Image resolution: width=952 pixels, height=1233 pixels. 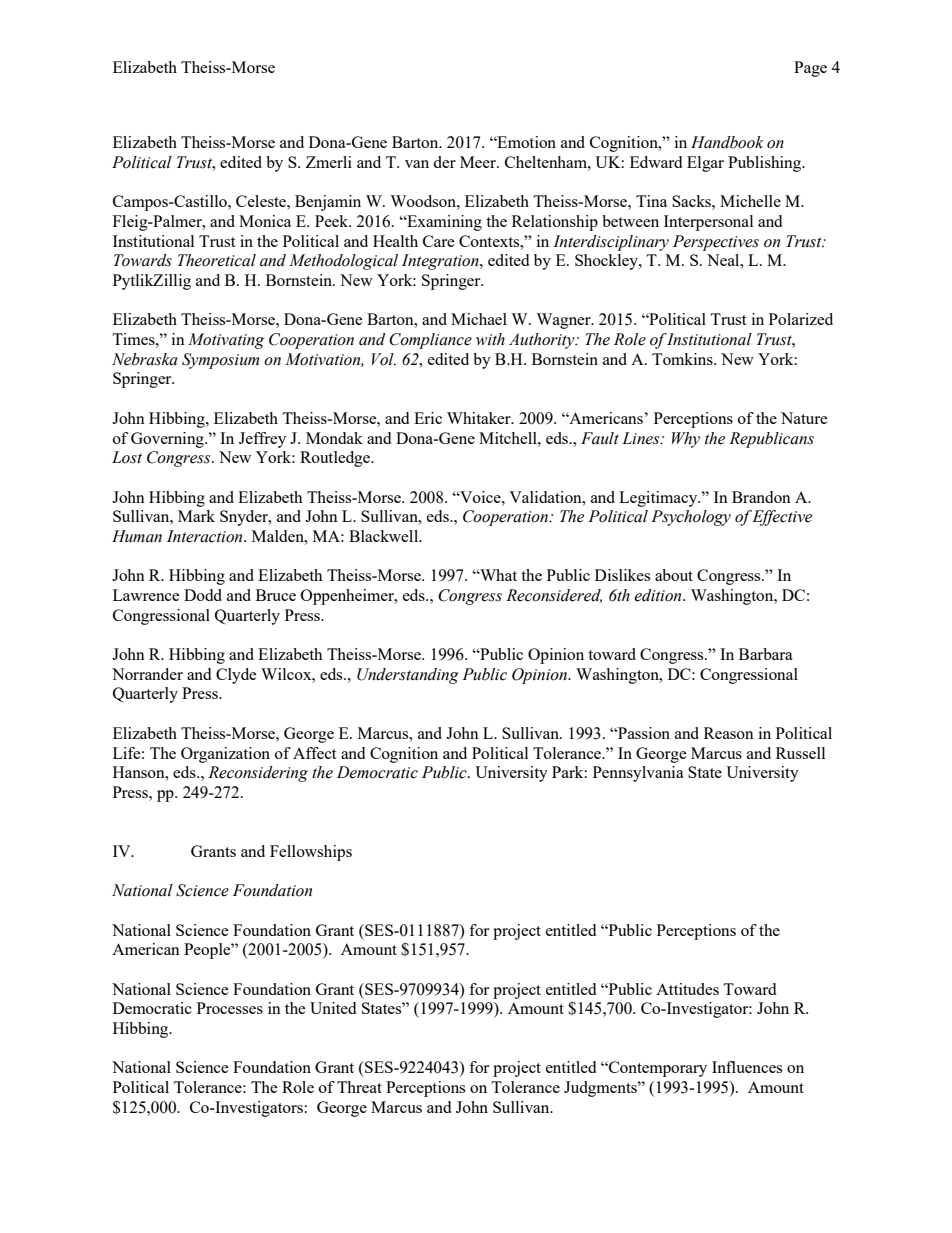 I want to click on about, so click(x=674, y=575).
